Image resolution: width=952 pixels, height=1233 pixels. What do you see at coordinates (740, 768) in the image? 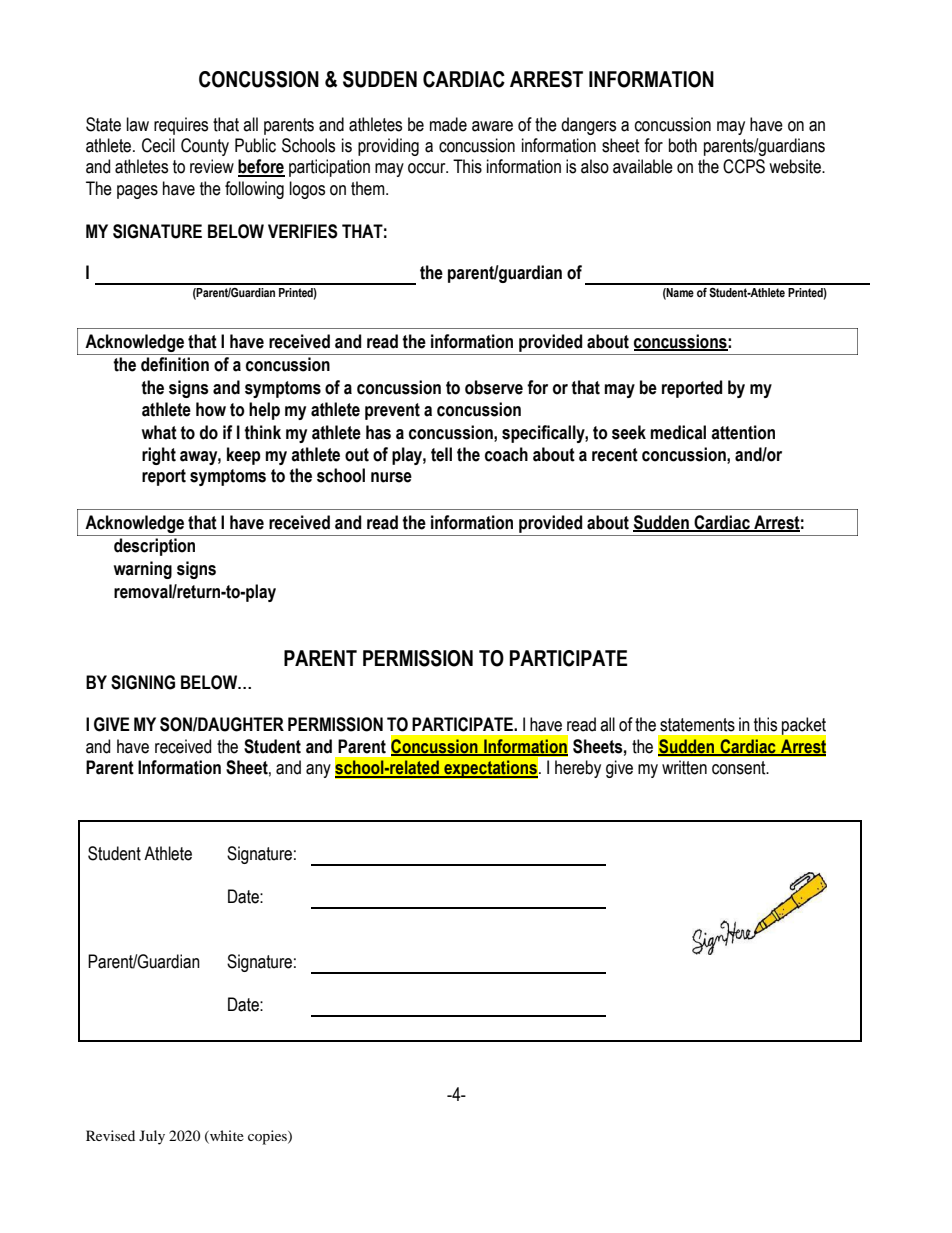
I see `consent` at bounding box center [740, 768].
